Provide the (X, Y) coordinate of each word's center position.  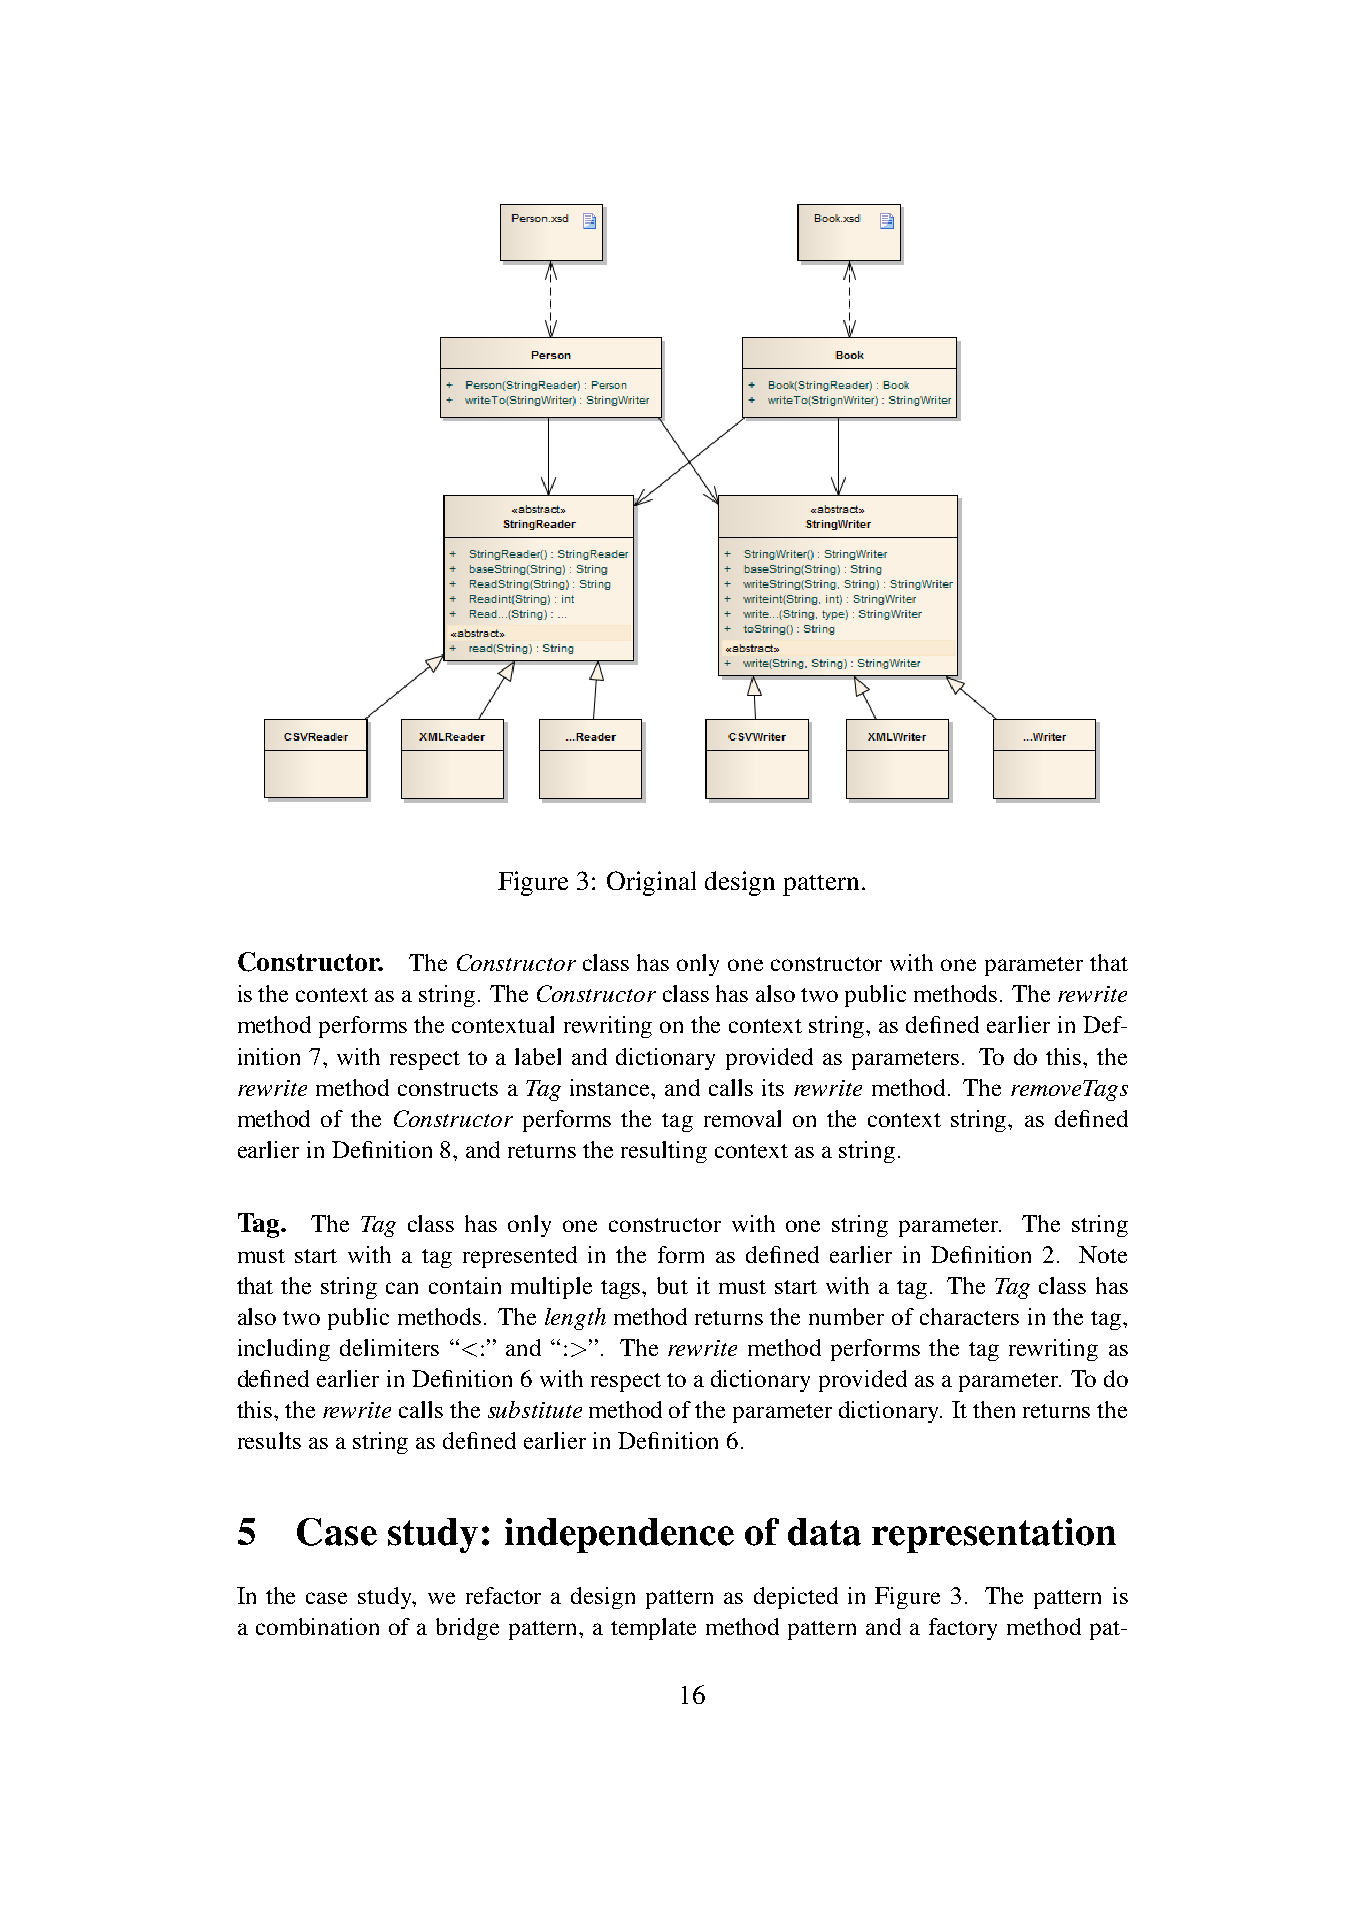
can (402, 1288)
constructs (448, 1089)
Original (651, 883)
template (653, 1629)
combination (317, 1626)
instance (611, 1087)
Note (1103, 1254)
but (672, 1285)
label (538, 1056)
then (994, 1409)
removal (742, 1118)
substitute (535, 1409)
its (773, 1087)
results (269, 1440)
